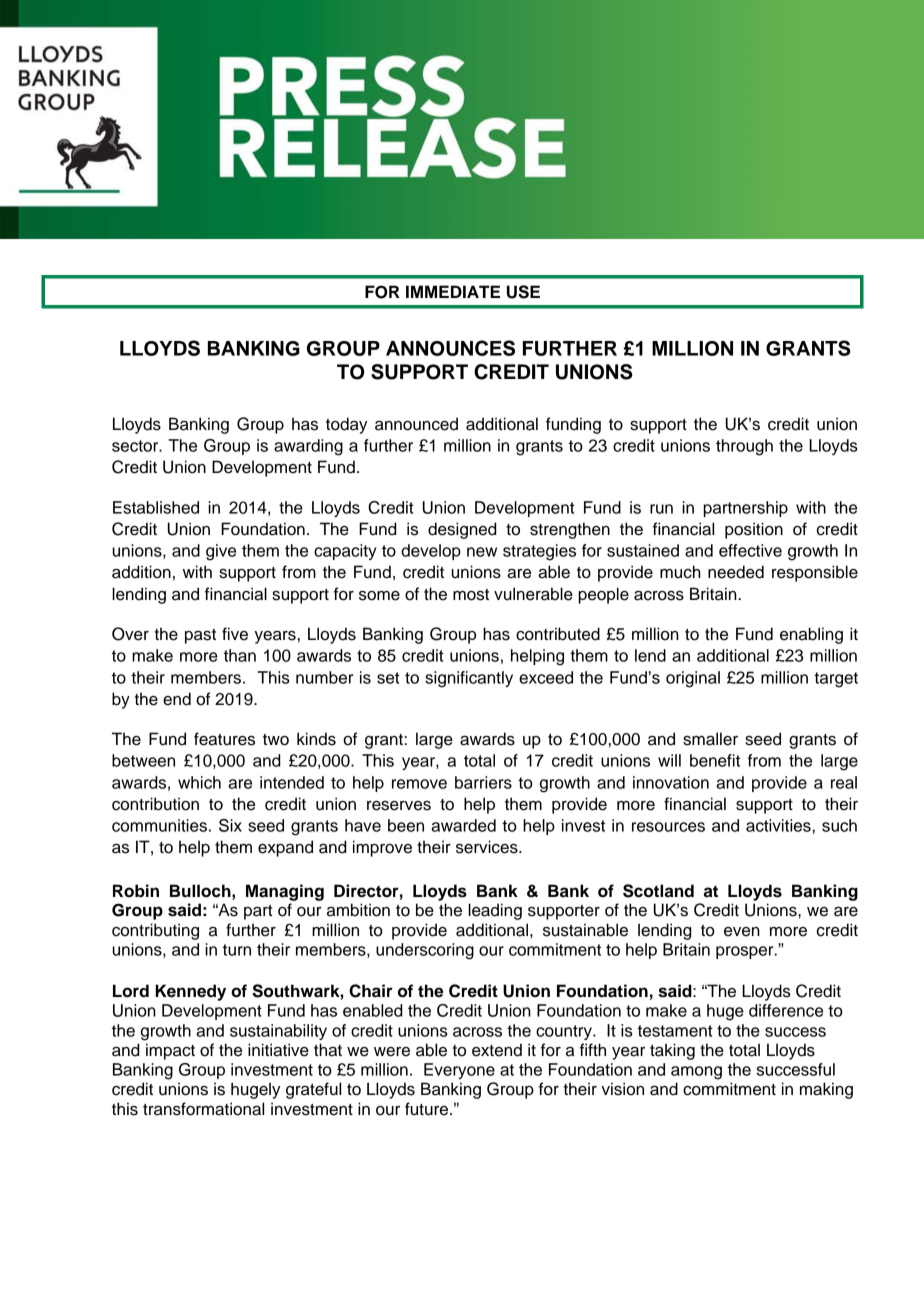  What do you see at coordinates (469, 679) in the page?
I see `significantly` at bounding box center [469, 679].
